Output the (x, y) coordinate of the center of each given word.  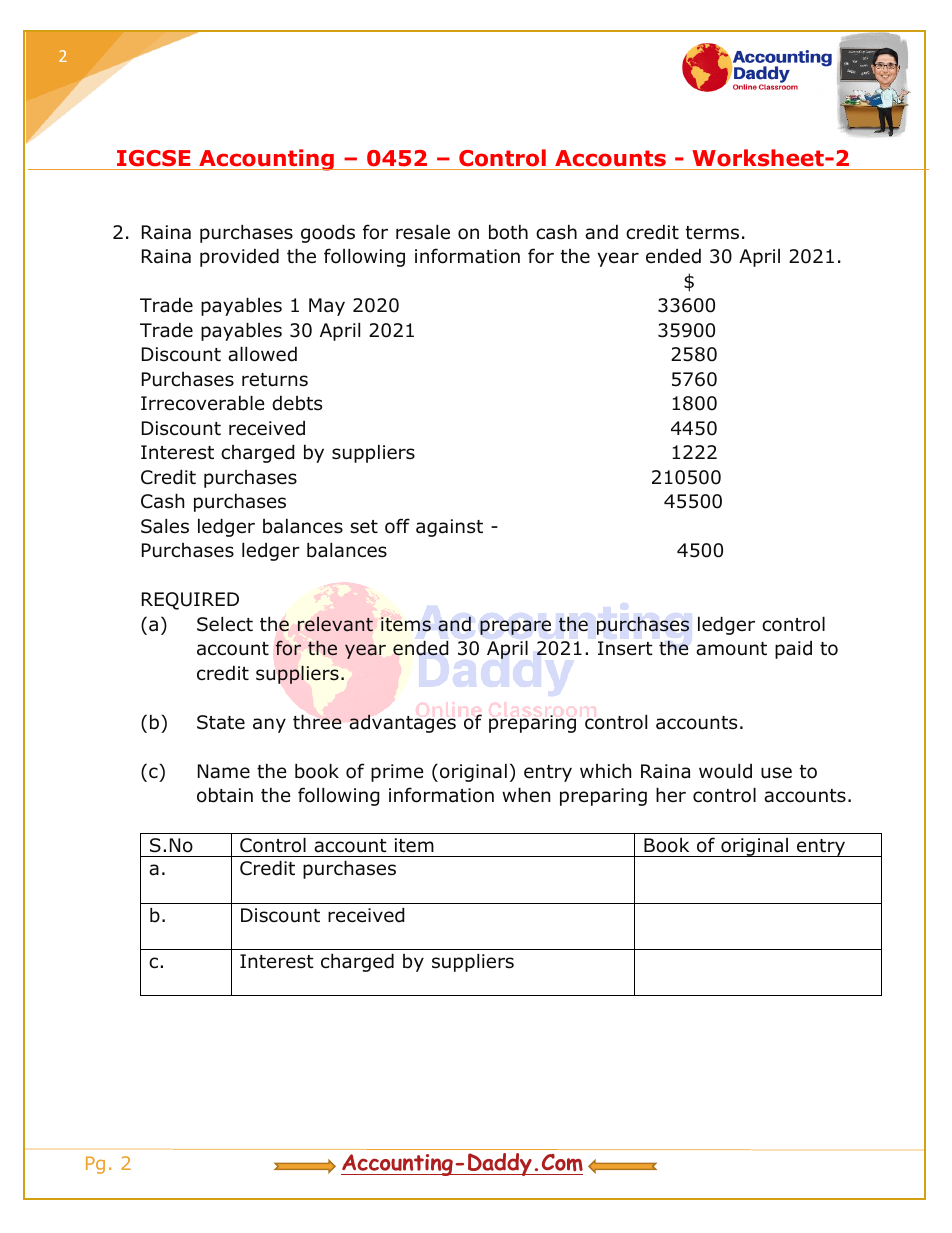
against (449, 528)
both (508, 232)
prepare (515, 627)
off (397, 526)
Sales (165, 526)
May (327, 307)
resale (423, 232)
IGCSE (153, 158)
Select (225, 624)
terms (712, 233)
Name (224, 771)
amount (731, 649)
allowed (262, 354)
